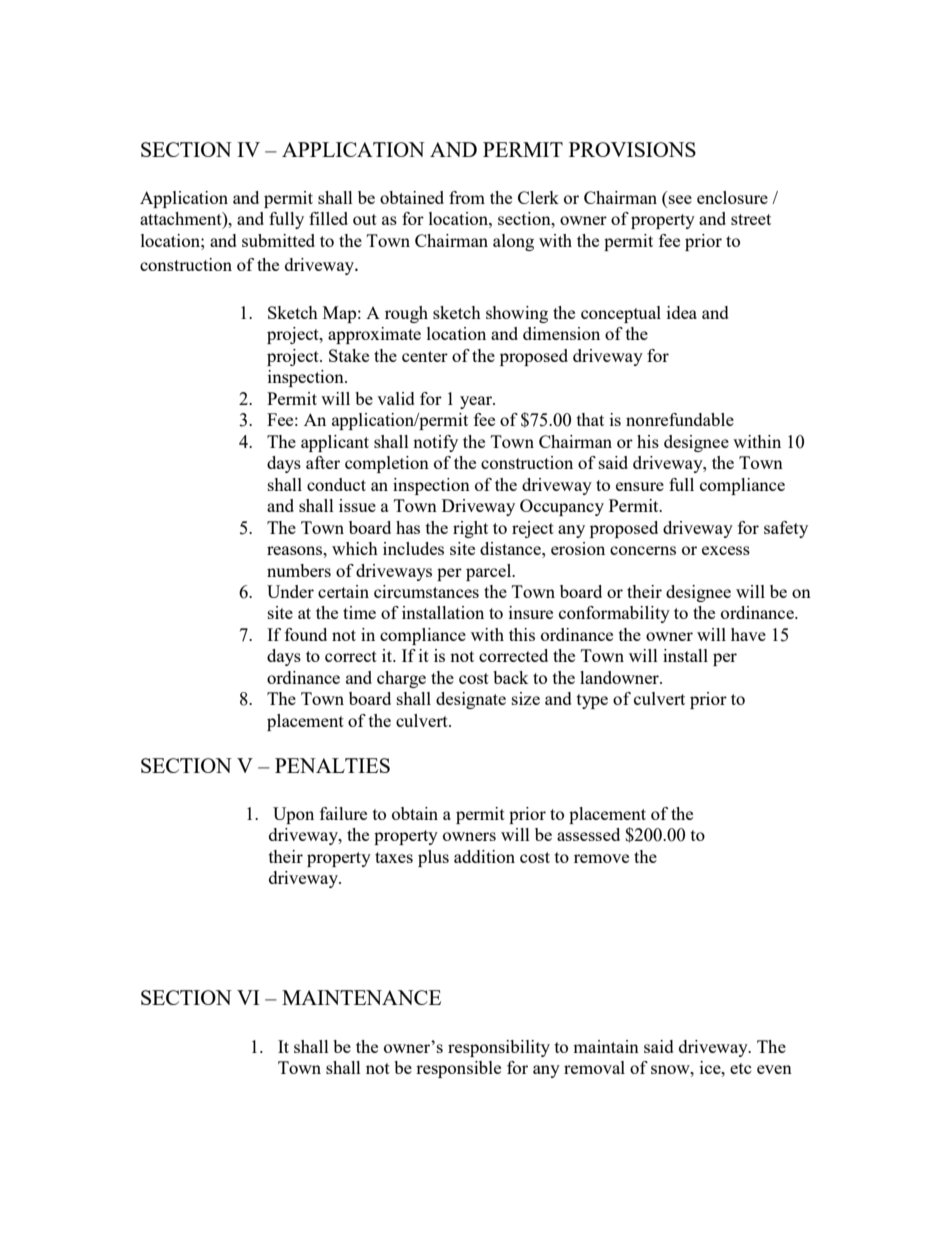 This document has width=952, height=1233. I want to click on PENALTIES, so click(332, 765).
